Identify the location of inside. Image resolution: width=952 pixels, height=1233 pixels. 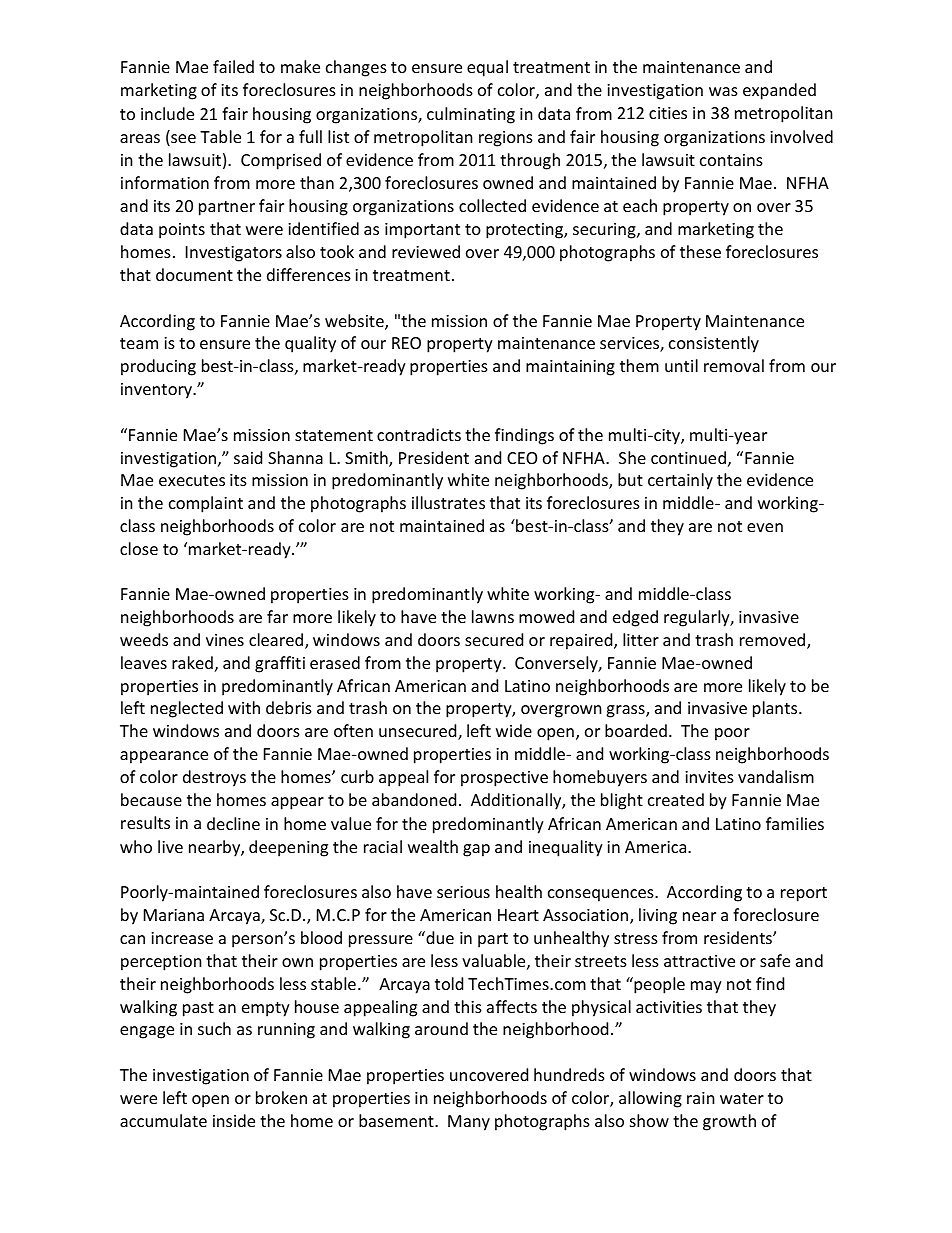
(234, 1120).
